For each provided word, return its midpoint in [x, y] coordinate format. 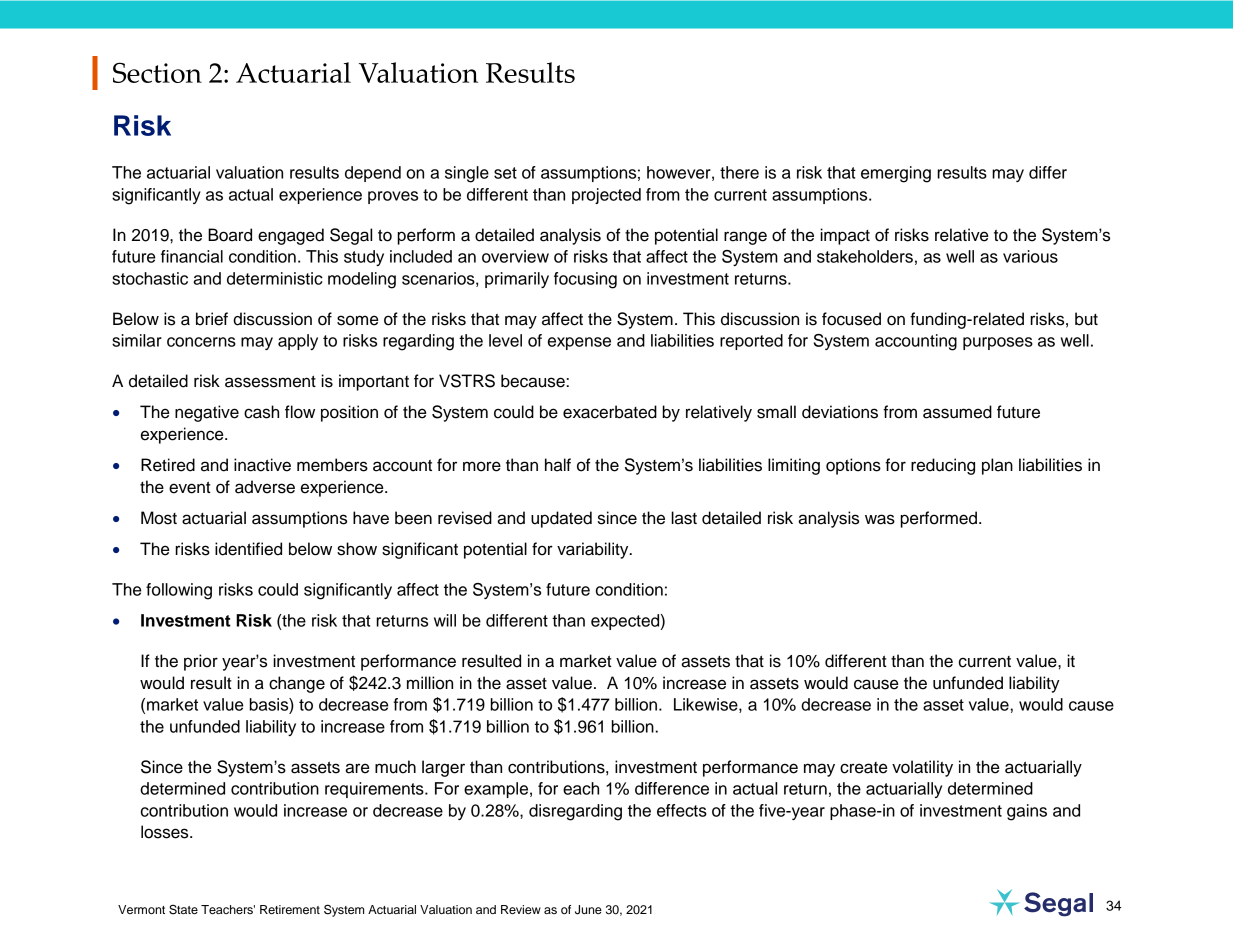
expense [579, 343]
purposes [998, 343]
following [179, 591]
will [445, 620]
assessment [270, 381]
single [467, 174]
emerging [896, 174]
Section [157, 72]
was [880, 519]
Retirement [290, 909]
